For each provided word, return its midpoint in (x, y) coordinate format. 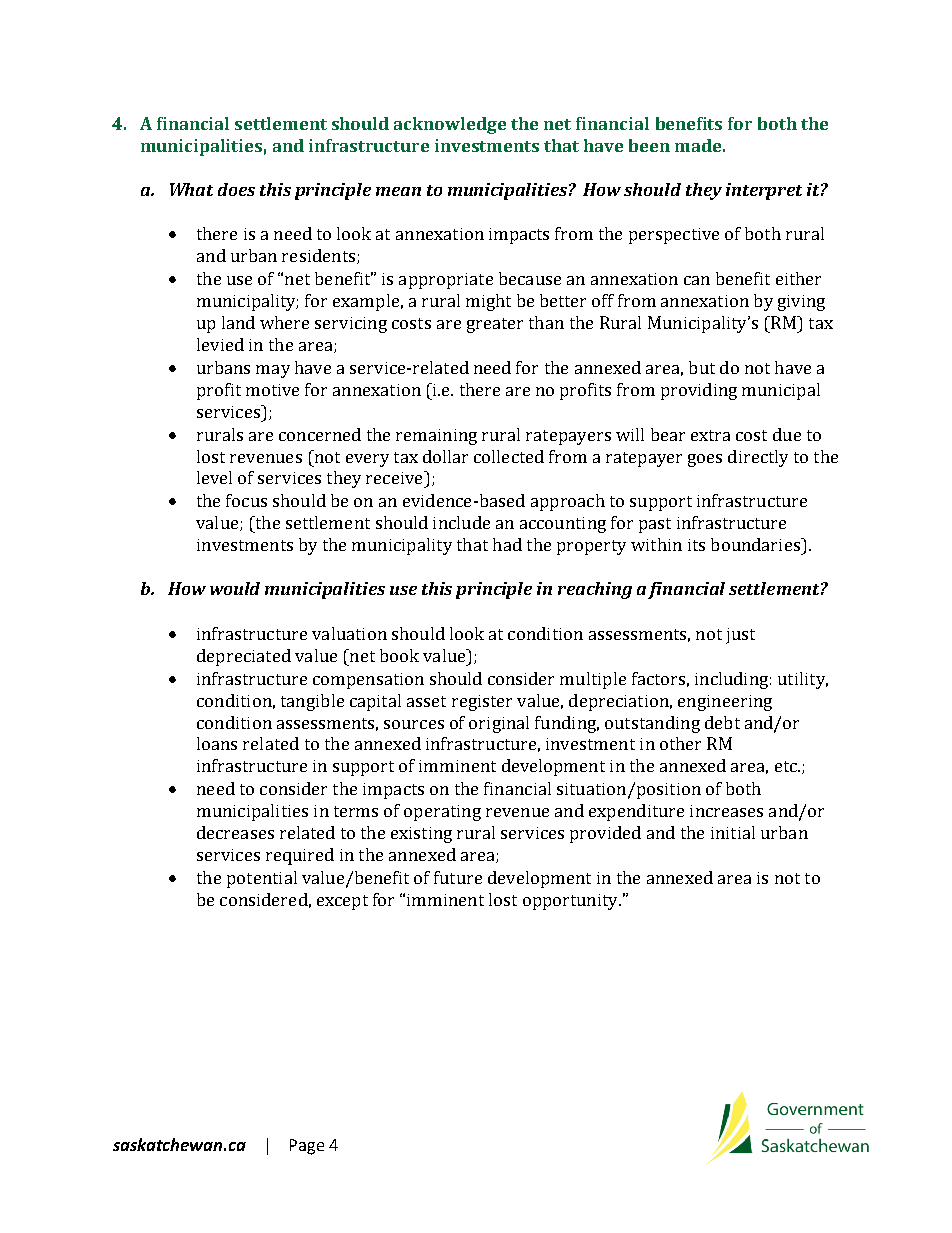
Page (307, 1147)
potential (262, 879)
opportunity (571, 902)
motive (272, 390)
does (236, 189)
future (458, 877)
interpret (764, 191)
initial (733, 832)
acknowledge (450, 125)
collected (509, 456)
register (482, 703)
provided (605, 834)
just (740, 636)
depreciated (244, 657)
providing (699, 391)
